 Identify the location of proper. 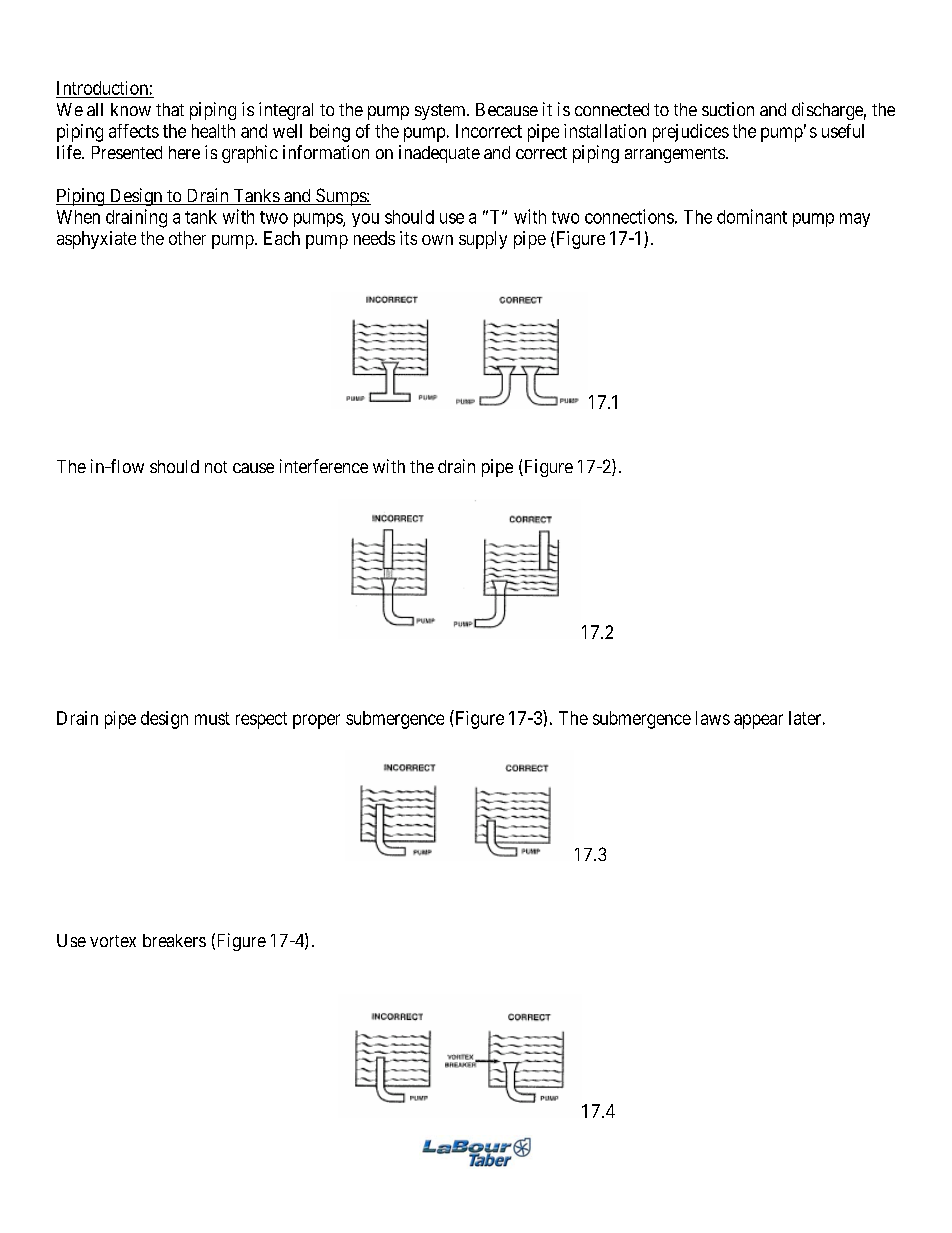
(316, 721).
